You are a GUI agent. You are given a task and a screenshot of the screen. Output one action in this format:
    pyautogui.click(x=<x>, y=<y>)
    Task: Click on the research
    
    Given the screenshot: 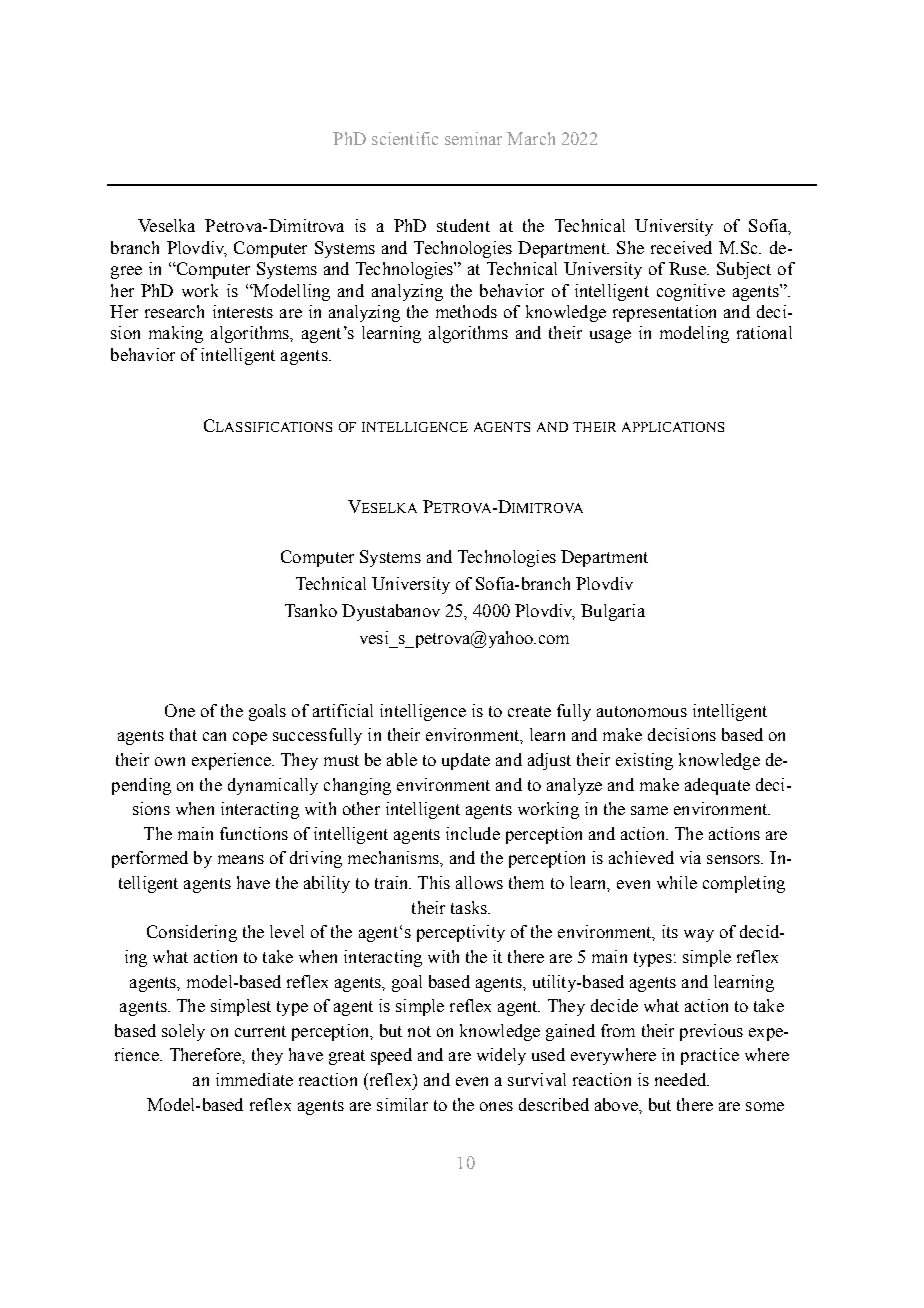 What is the action you would take?
    pyautogui.click(x=174, y=311)
